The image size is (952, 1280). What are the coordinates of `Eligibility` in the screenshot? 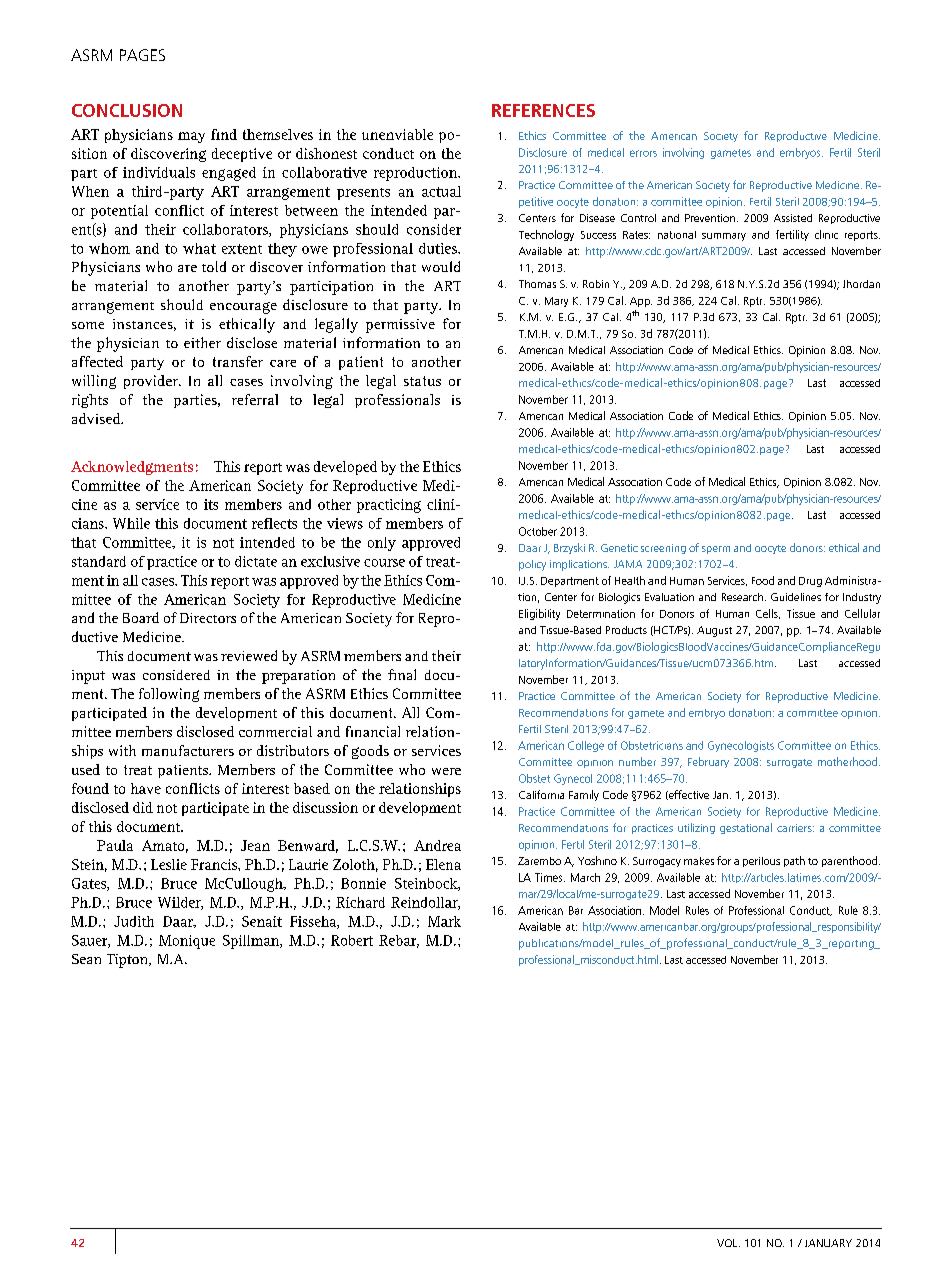 It's located at (539, 614).
